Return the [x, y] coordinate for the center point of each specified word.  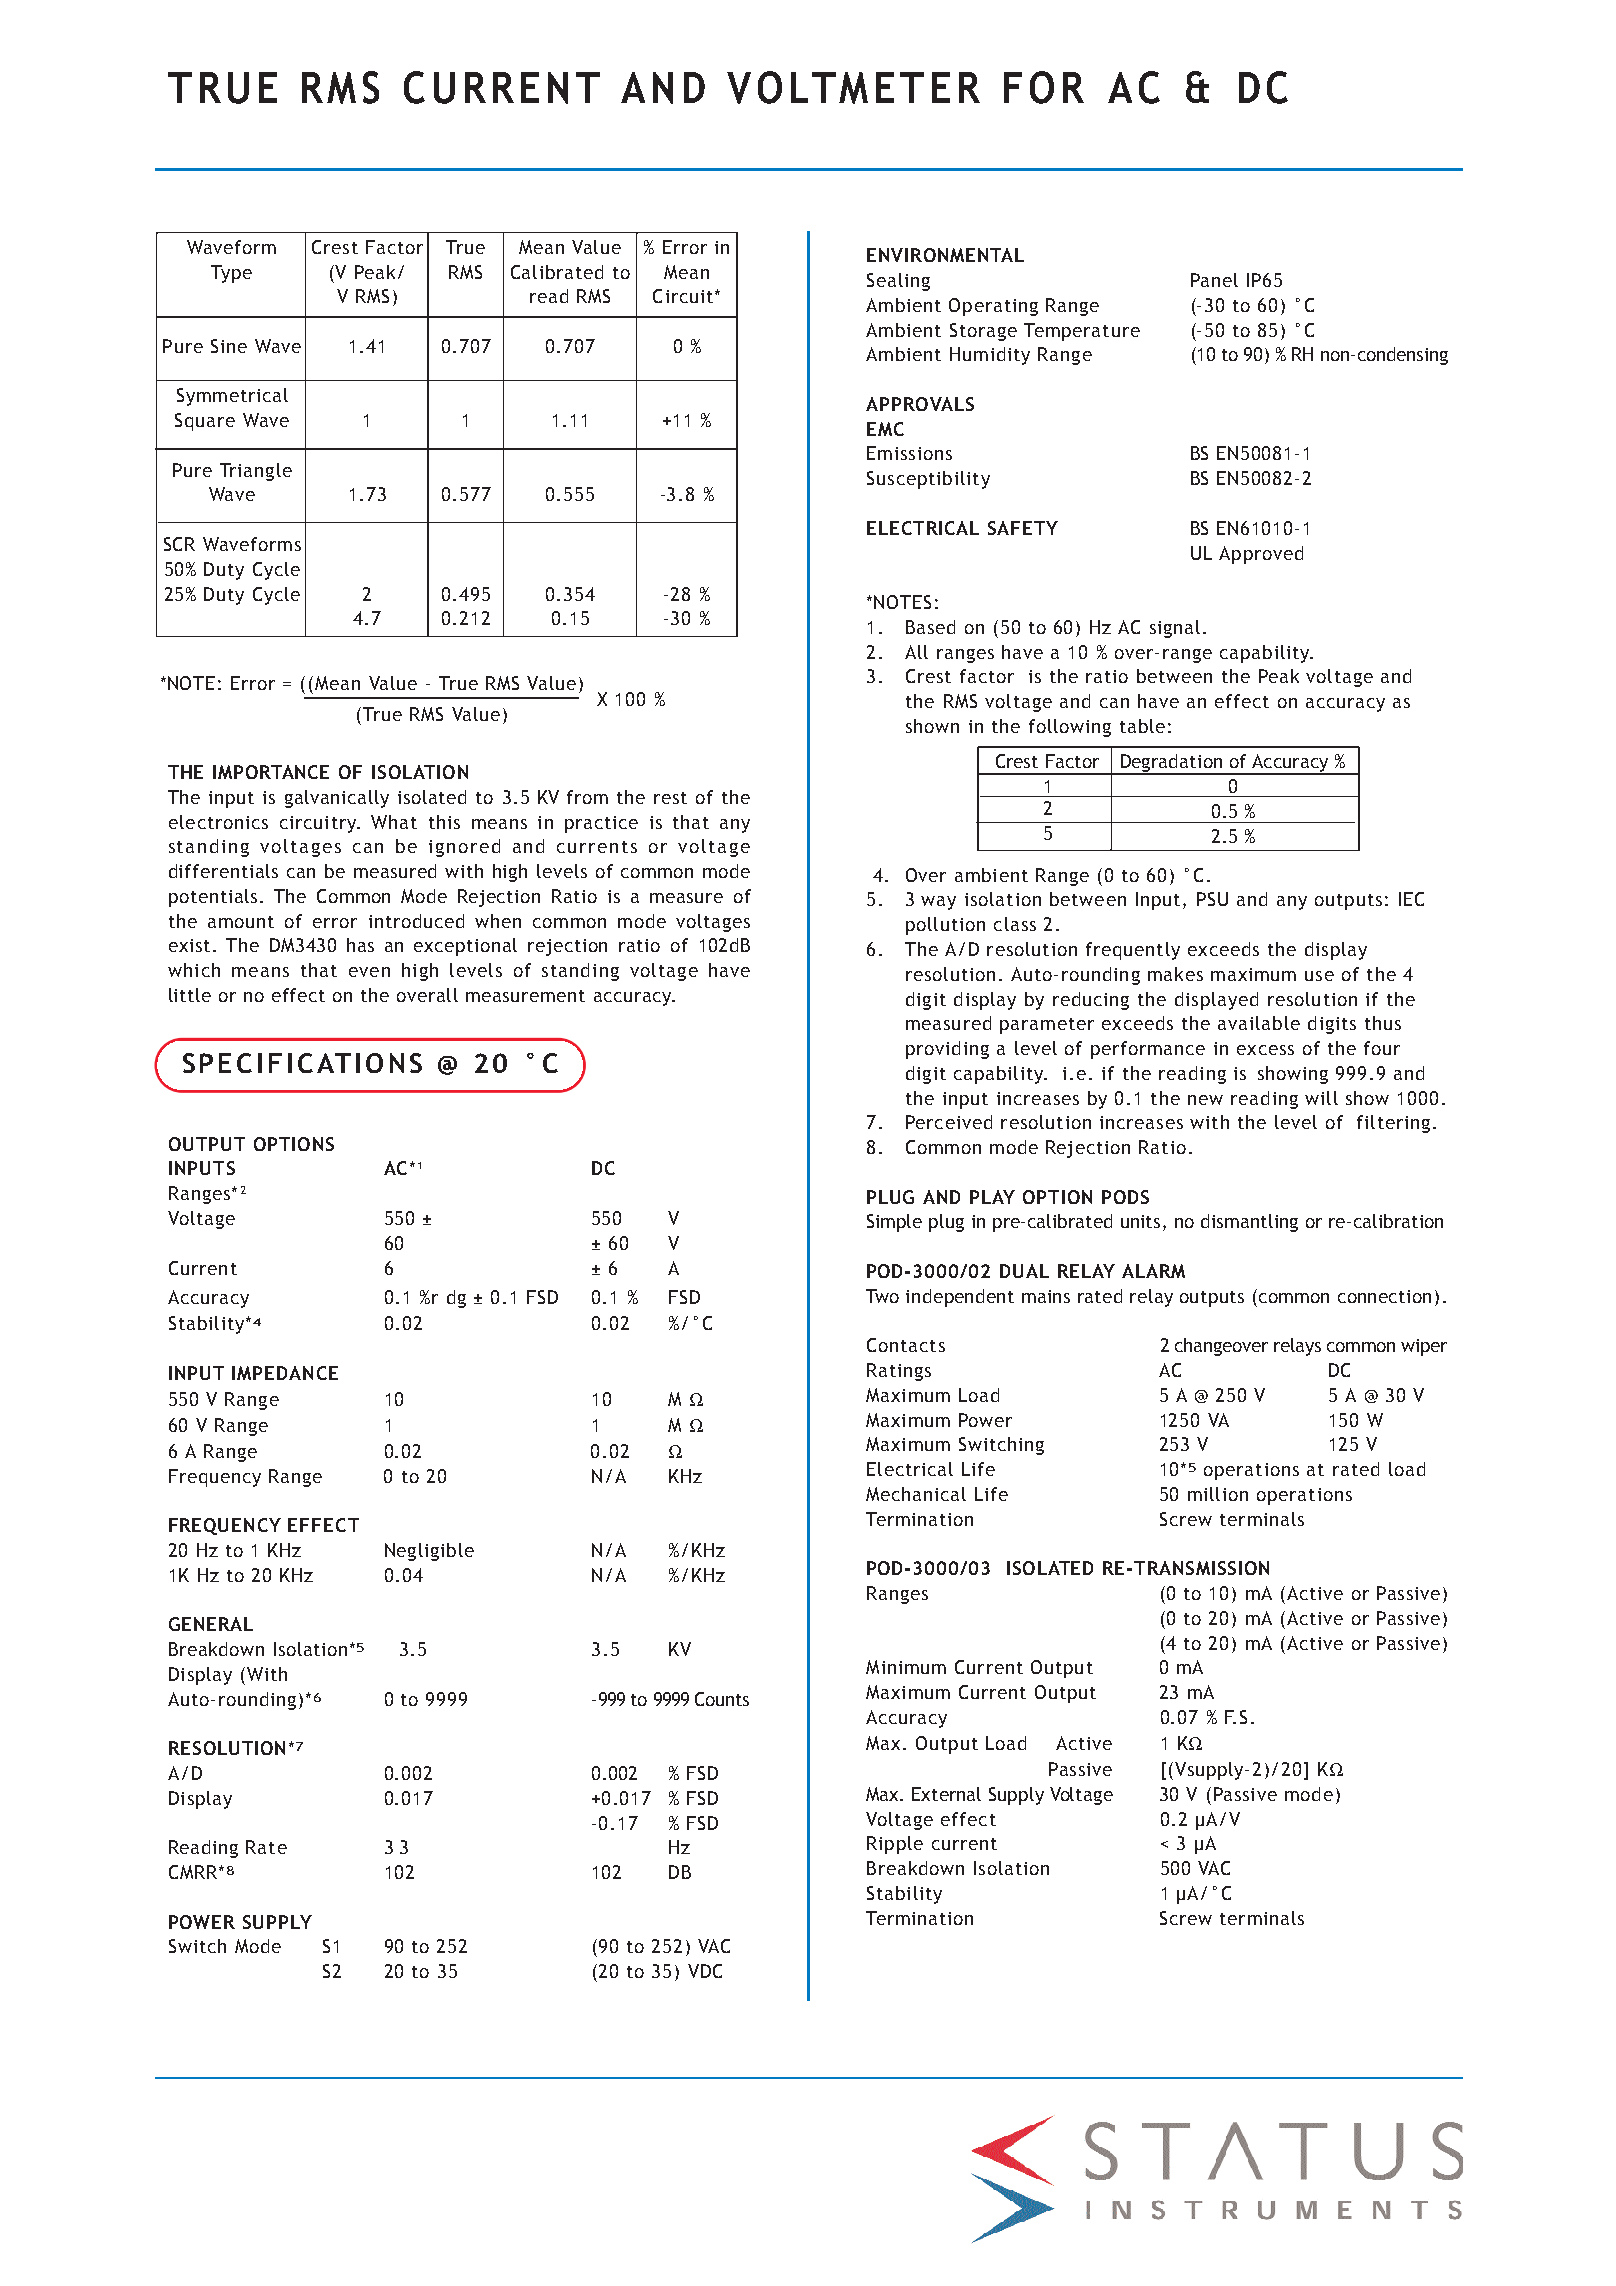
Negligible [429, 1552]
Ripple [895, 1845]
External [946, 1794]
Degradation [1171, 764]
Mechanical [916, 1494]
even [369, 972]
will [1321, 1098]
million [1218, 1494]
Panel [1214, 280]
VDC [705, 1971]
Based [930, 627]
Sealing [898, 282]
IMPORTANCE [271, 772]
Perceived [949, 1122]
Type [231, 274]
